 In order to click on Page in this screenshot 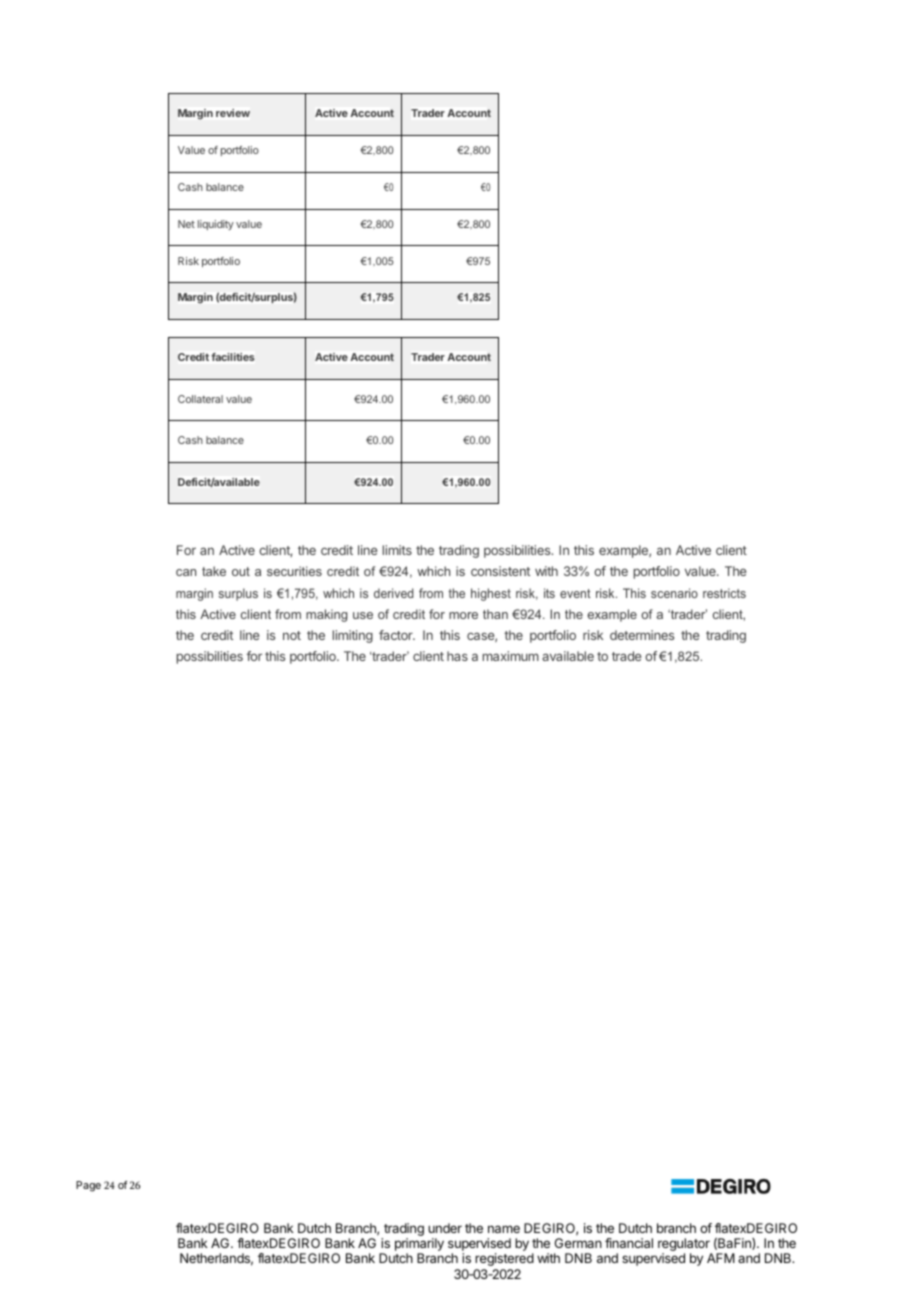, I will do `click(88, 1186)`.
